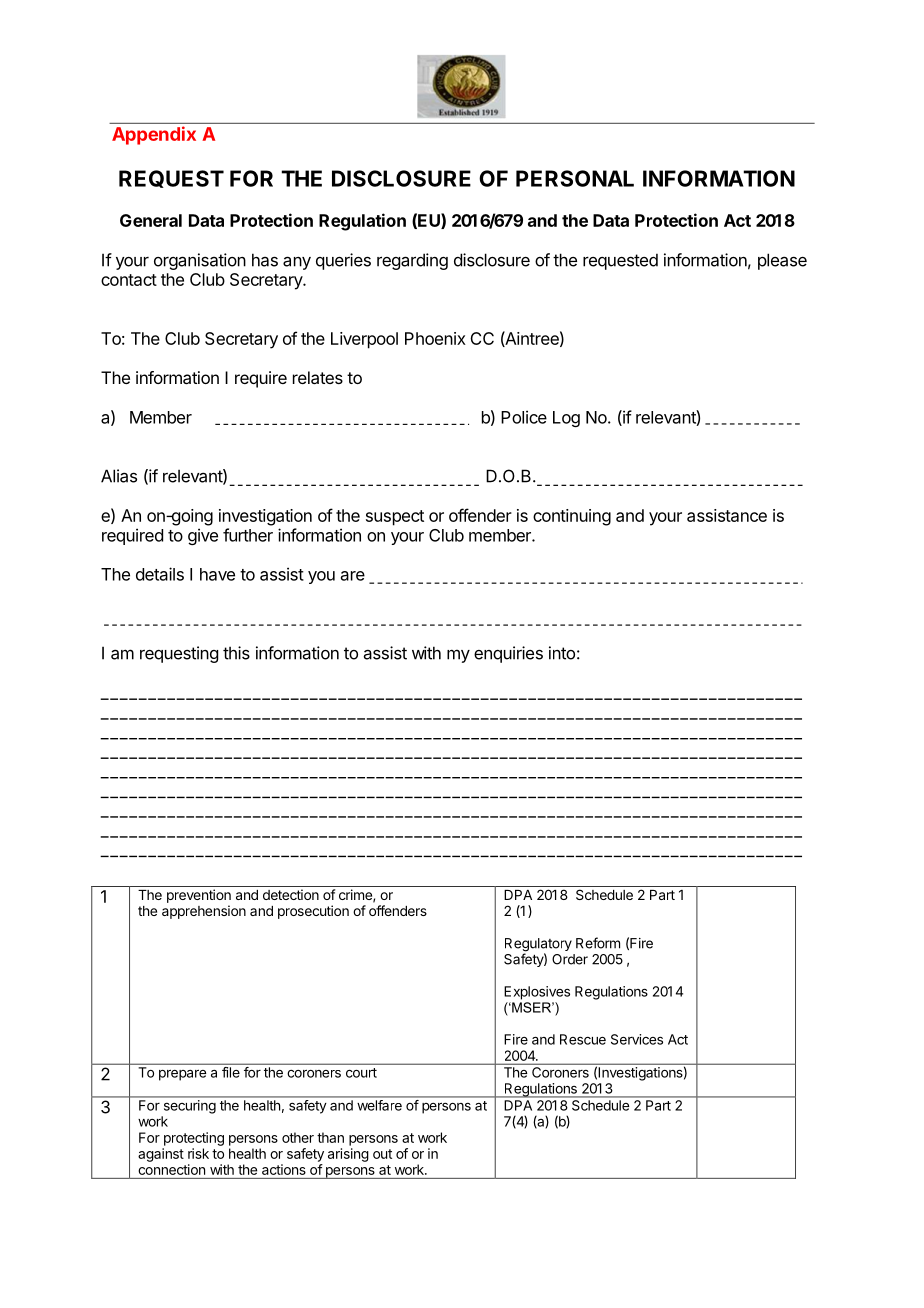 The height and width of the page is (1308, 924). What do you see at coordinates (236, 653) in the page?
I see `this` at bounding box center [236, 653].
